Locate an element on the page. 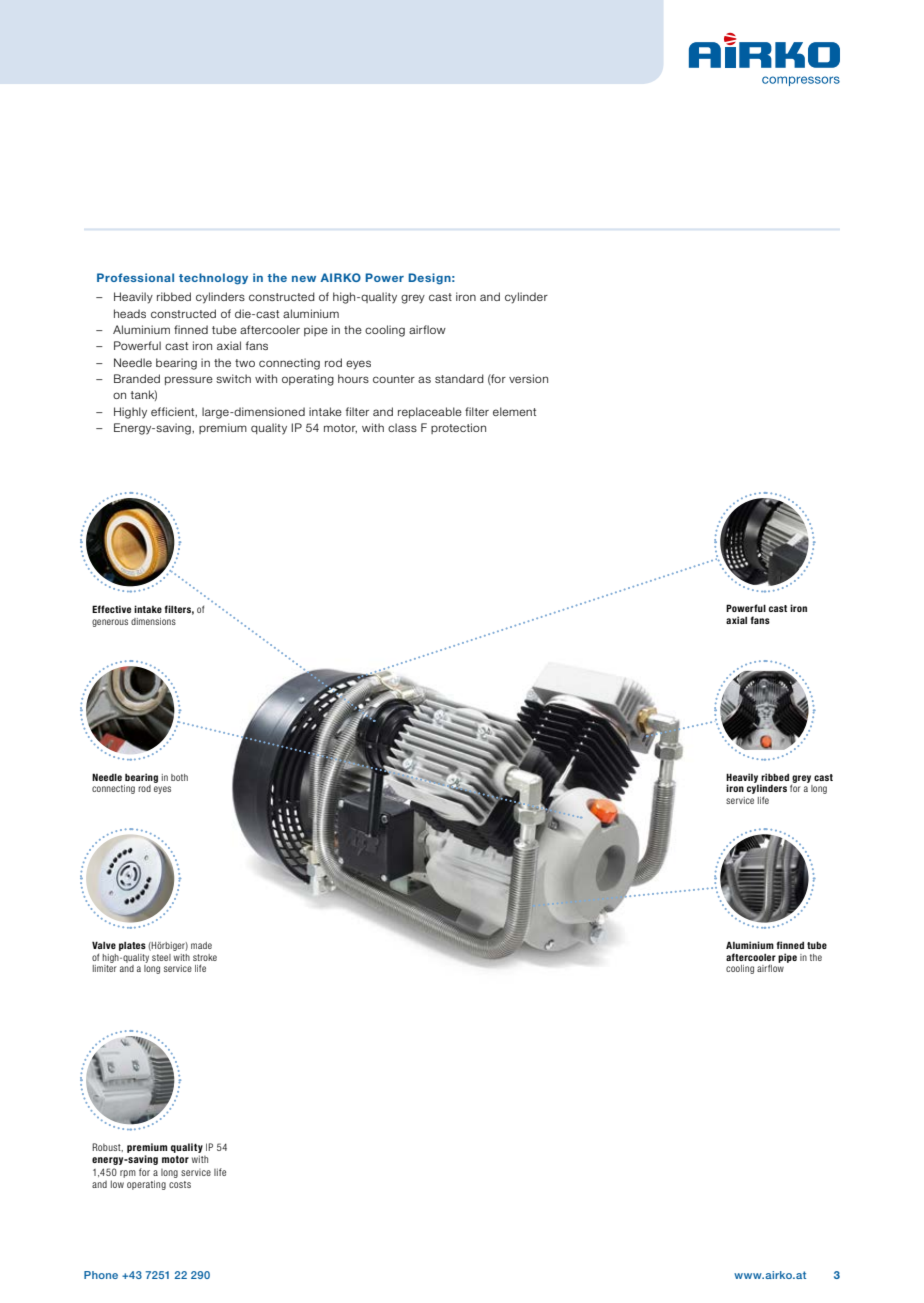 The height and width of the image is (1303, 924). rpm is located at coordinates (128, 1174).
